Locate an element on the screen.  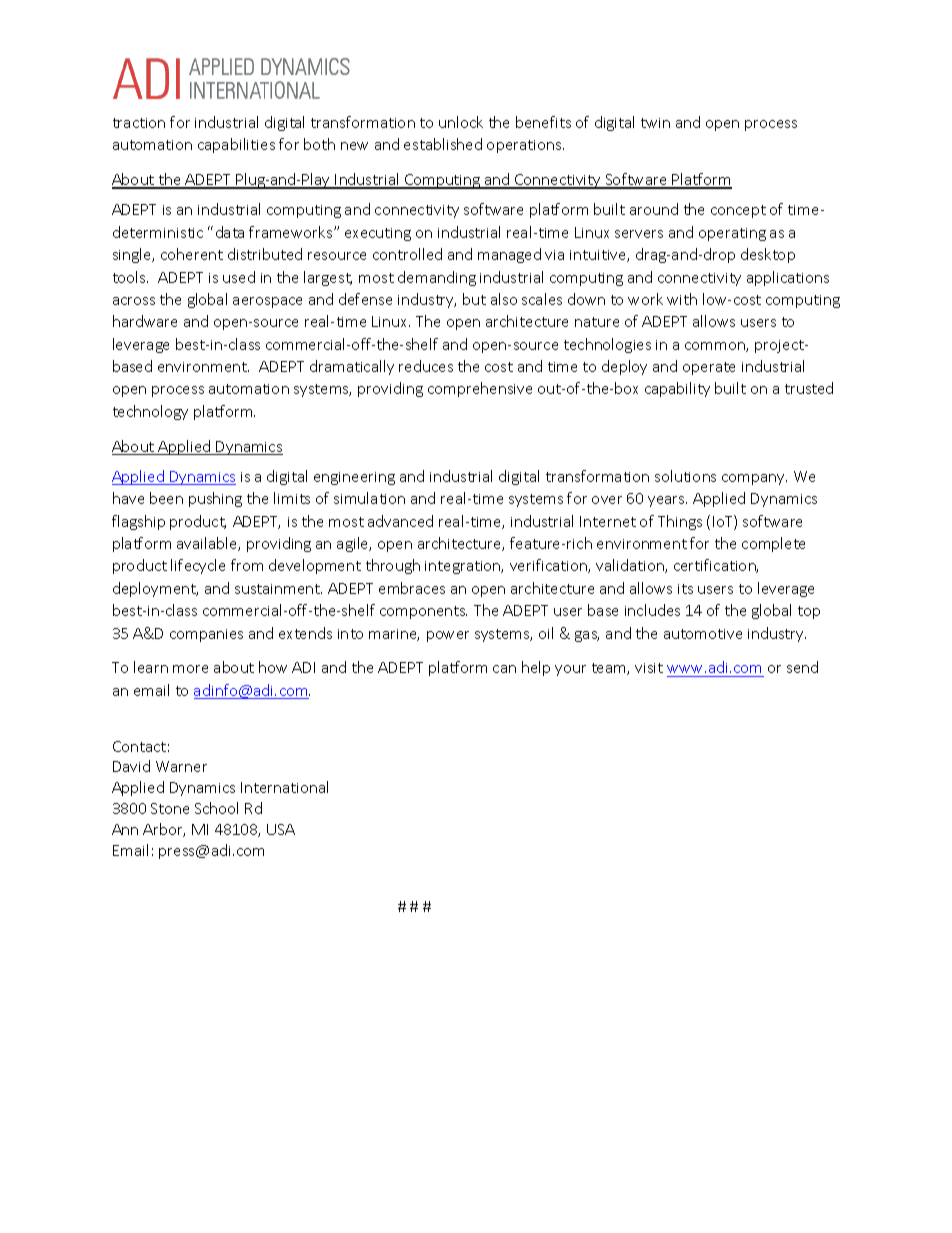
capabilities is located at coordinates (236, 145).
